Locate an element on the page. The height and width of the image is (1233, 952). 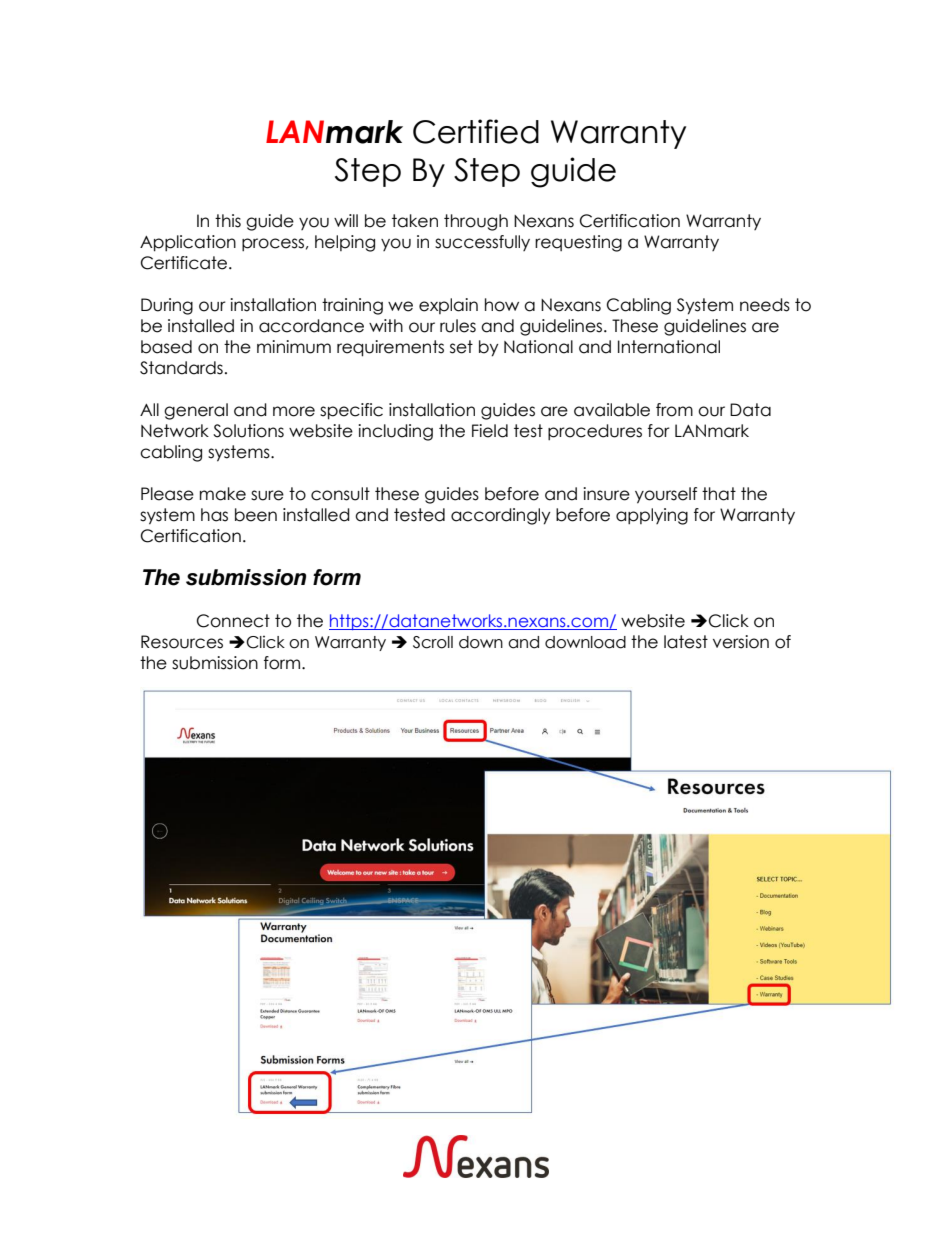
from is located at coordinates (674, 410).
